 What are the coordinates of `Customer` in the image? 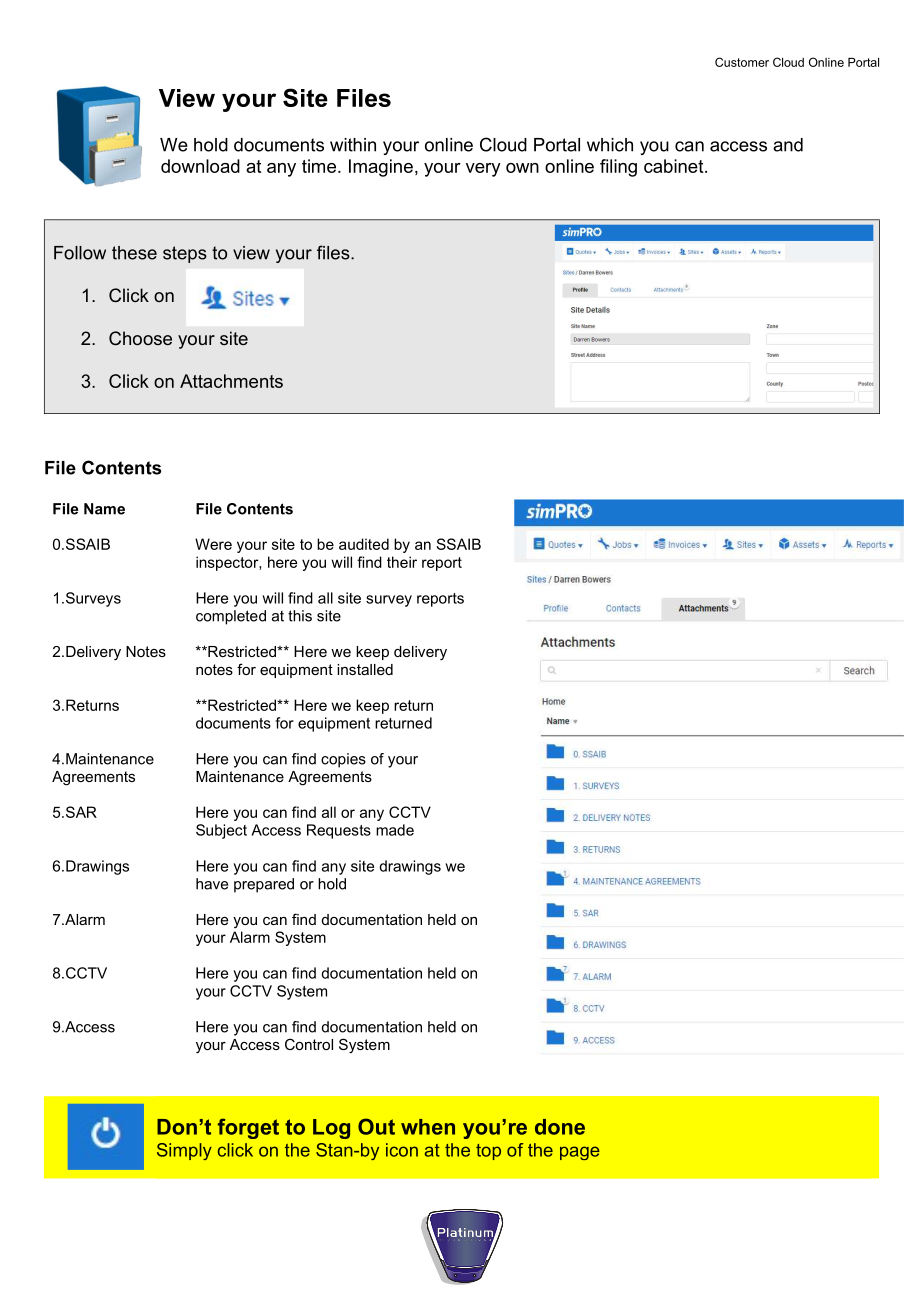 It's located at (742, 62).
